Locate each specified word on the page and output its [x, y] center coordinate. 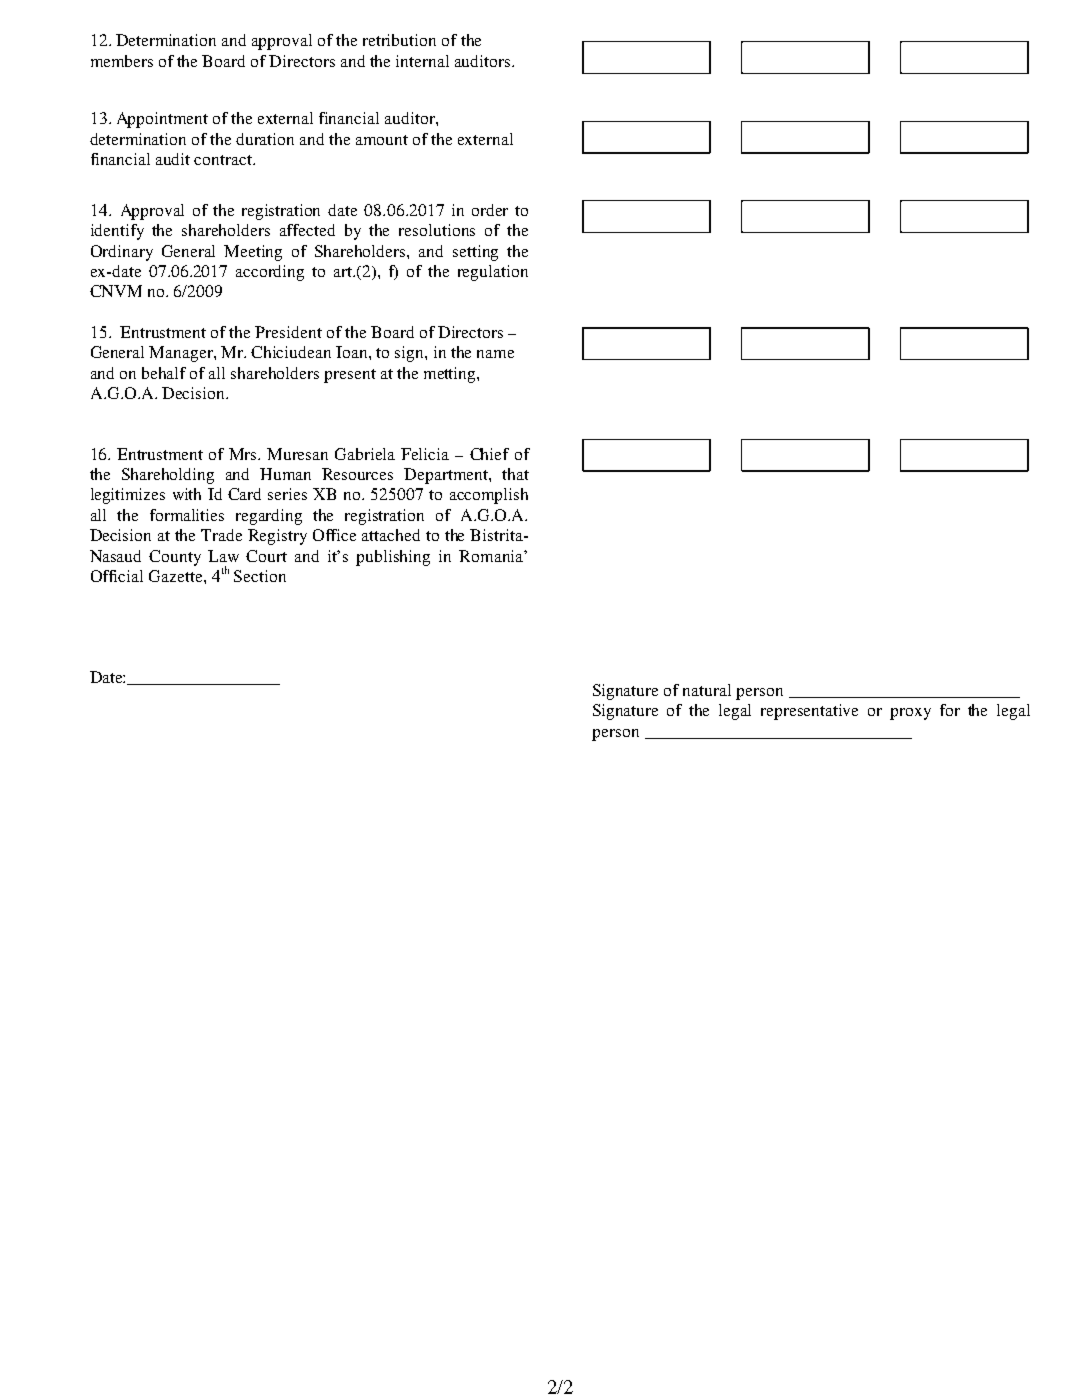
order [490, 210]
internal [422, 61]
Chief [489, 454]
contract [224, 160]
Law [223, 556]
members [122, 61]
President [288, 332]
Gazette [177, 576]
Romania [492, 556]
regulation [493, 273]
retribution [399, 40]
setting [475, 253]
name [495, 354]
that [515, 474]
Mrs [244, 454]
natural [707, 690]
